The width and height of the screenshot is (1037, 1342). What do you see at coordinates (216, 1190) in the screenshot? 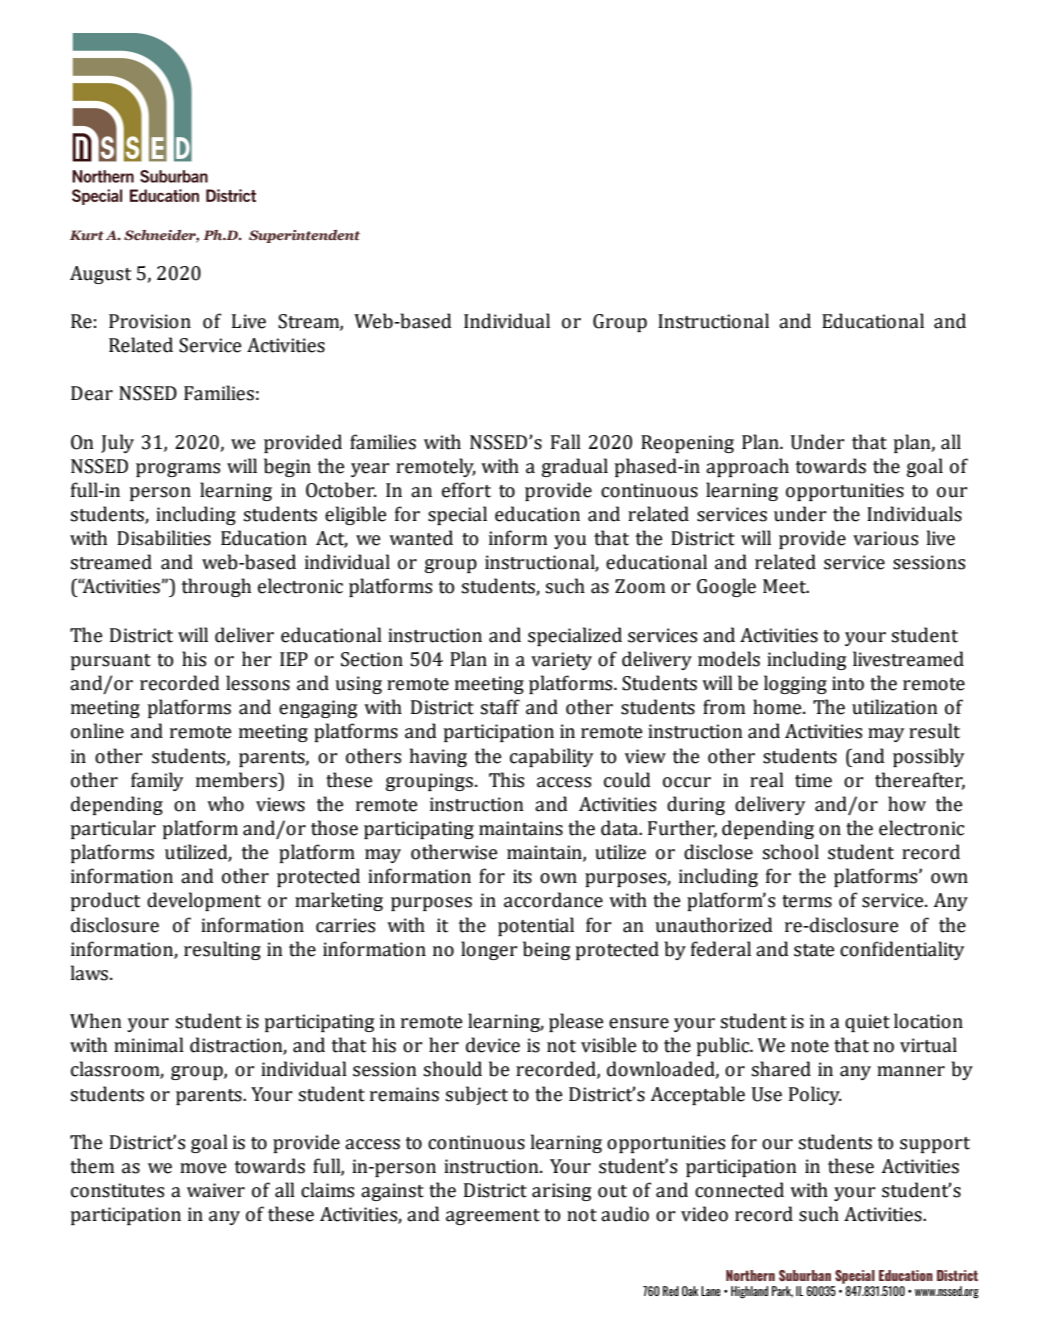
I see `waiver` at bounding box center [216, 1190].
